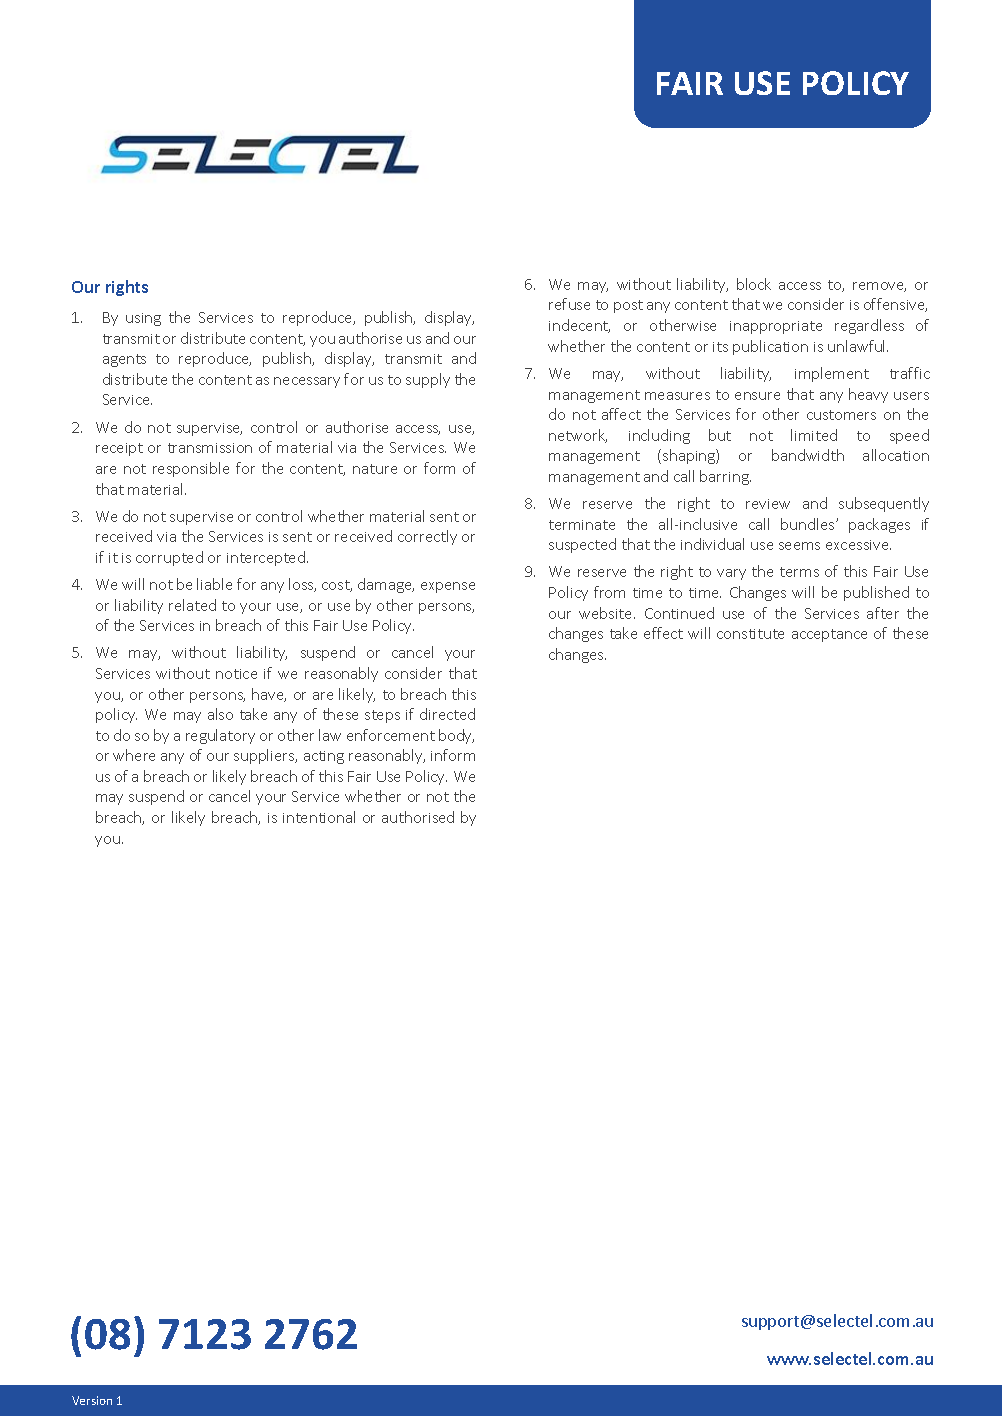  What do you see at coordinates (324, 757) in the image?
I see `acting` at bounding box center [324, 757].
